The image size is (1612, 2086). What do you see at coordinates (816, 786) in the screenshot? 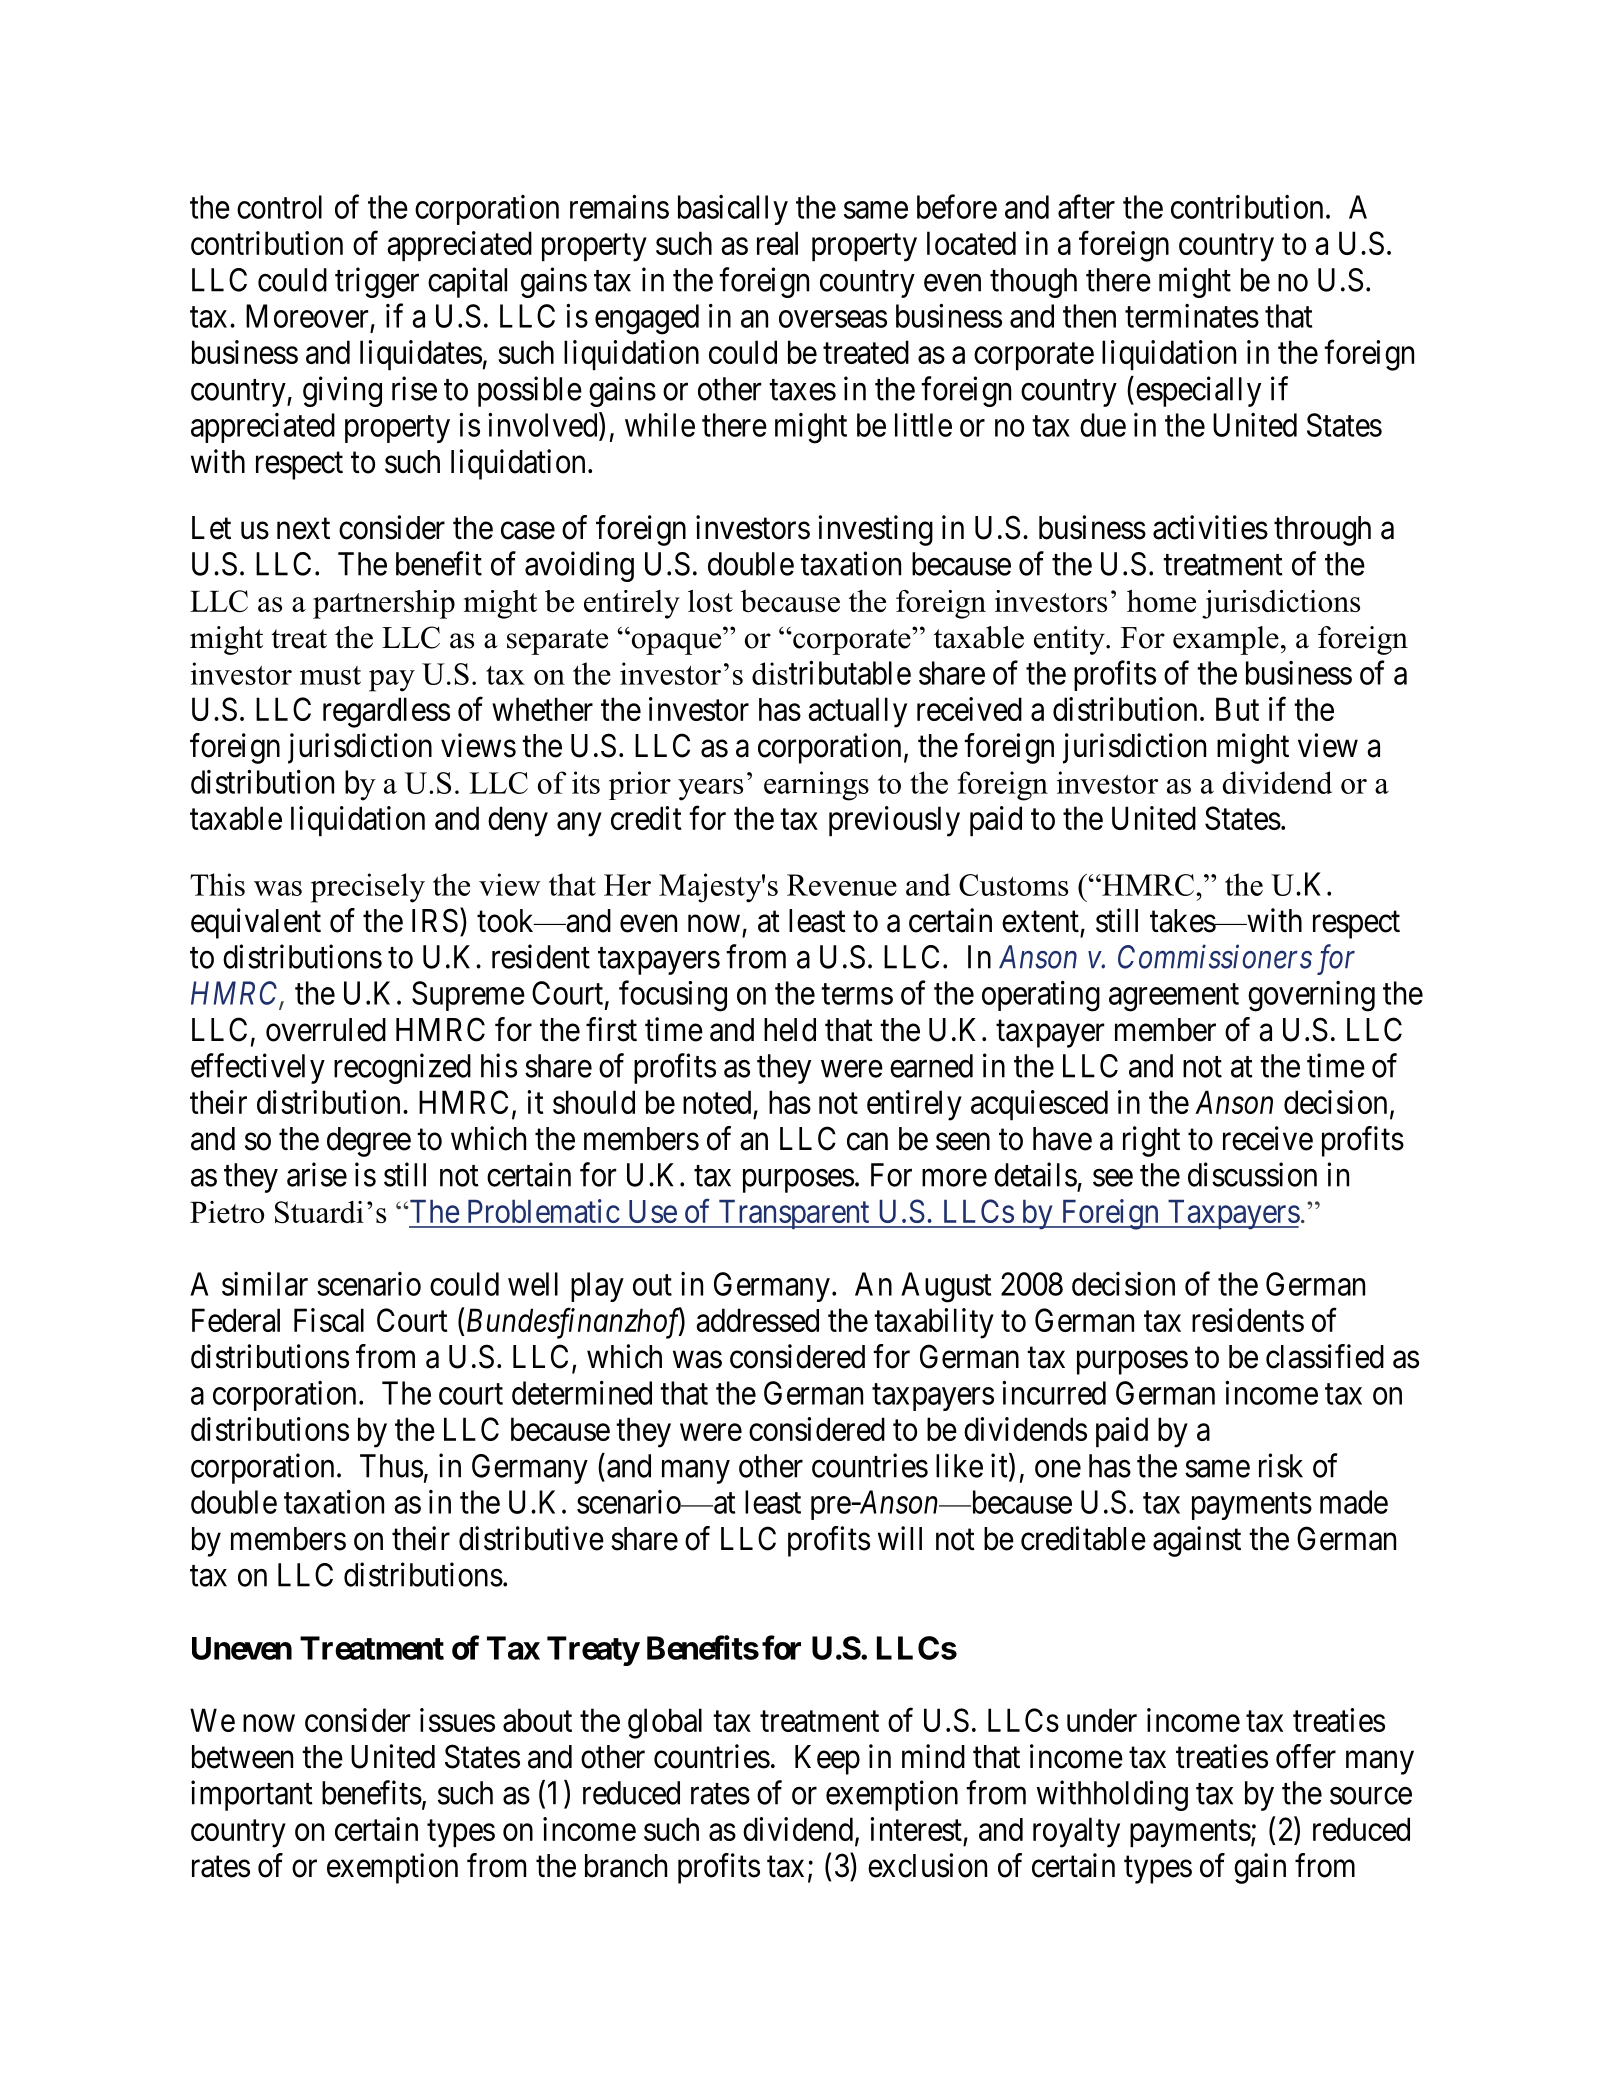
I see `earnings` at bounding box center [816, 786].
